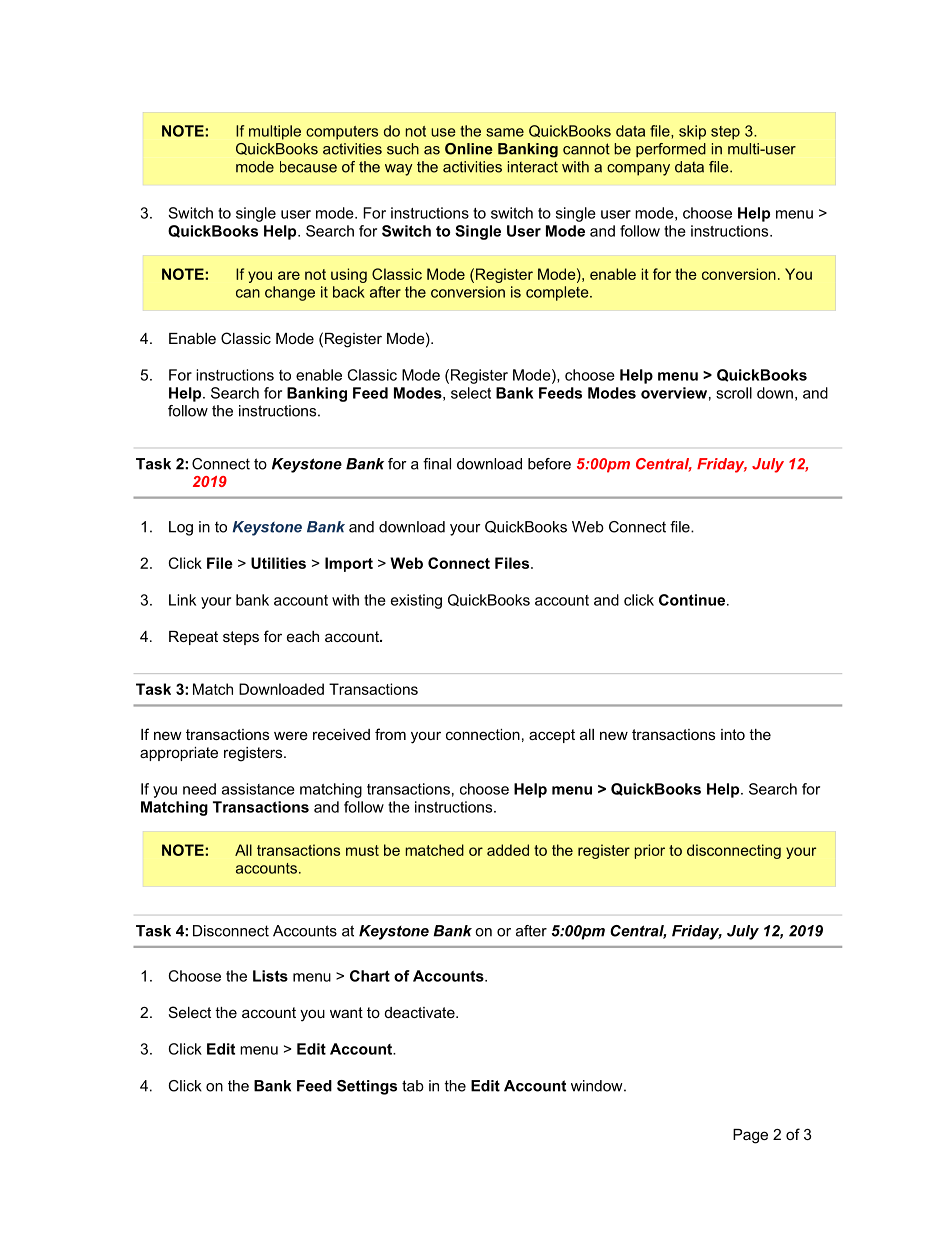  What do you see at coordinates (469, 149) in the image?
I see `Online` at bounding box center [469, 149].
